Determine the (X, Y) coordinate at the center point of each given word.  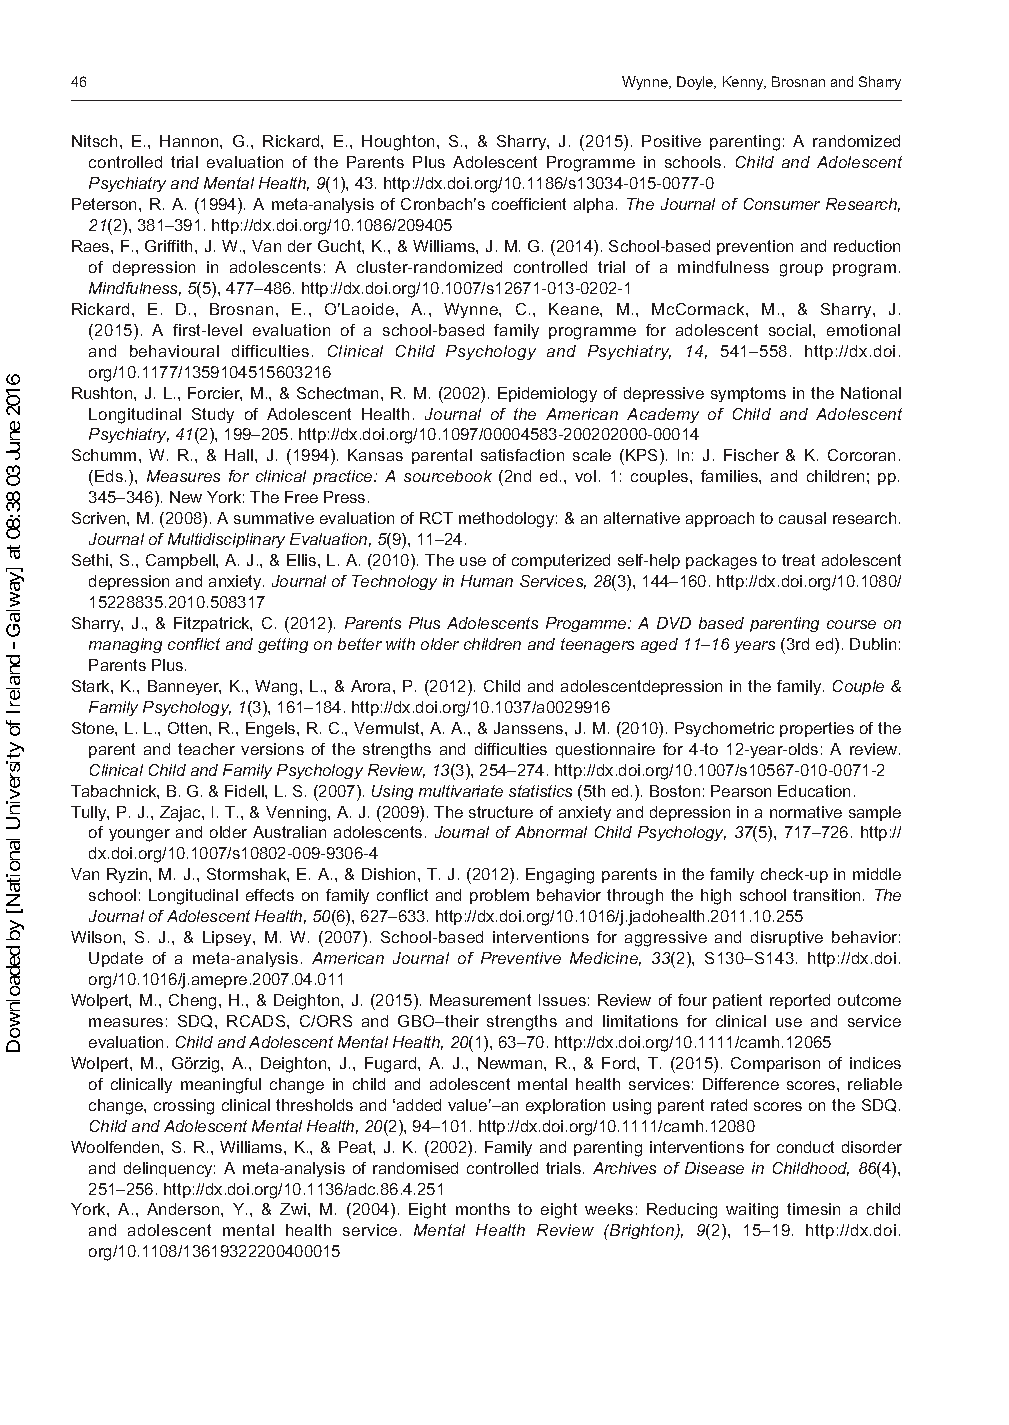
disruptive (787, 938)
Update (116, 959)
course (851, 624)
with (400, 644)
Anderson (184, 1209)
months (483, 1209)
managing (125, 645)
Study (213, 415)
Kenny (744, 83)
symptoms (748, 394)
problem (499, 896)
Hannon (190, 141)
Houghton (398, 143)
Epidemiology (547, 395)
